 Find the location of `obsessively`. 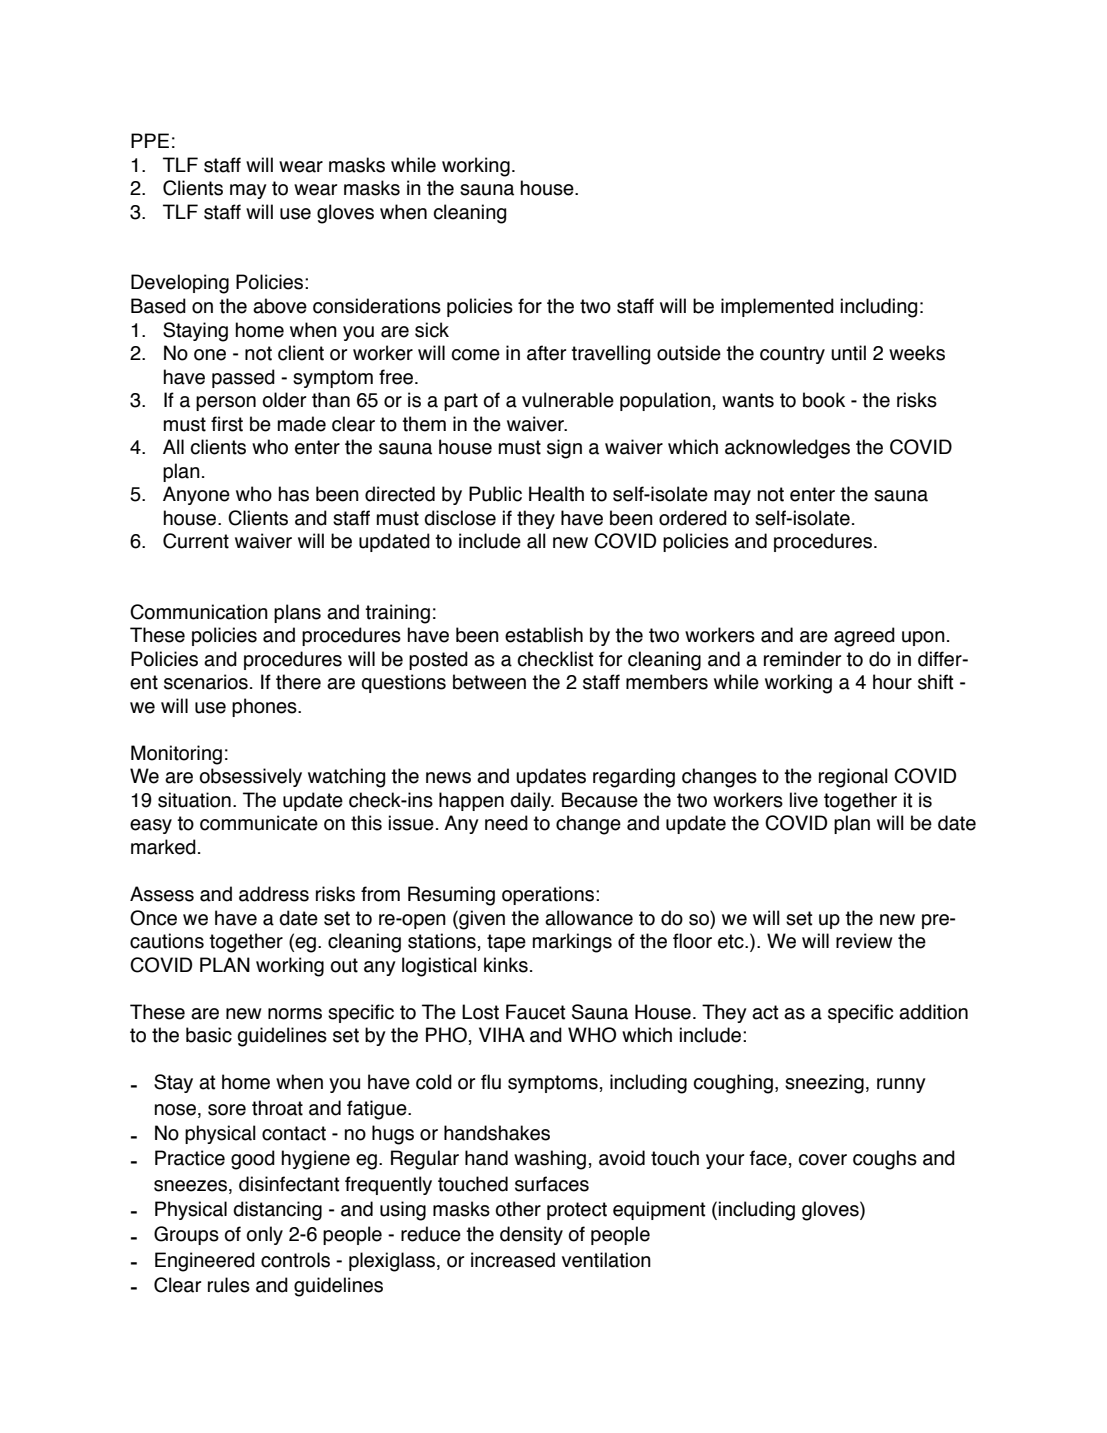

obsessively is located at coordinates (251, 777).
